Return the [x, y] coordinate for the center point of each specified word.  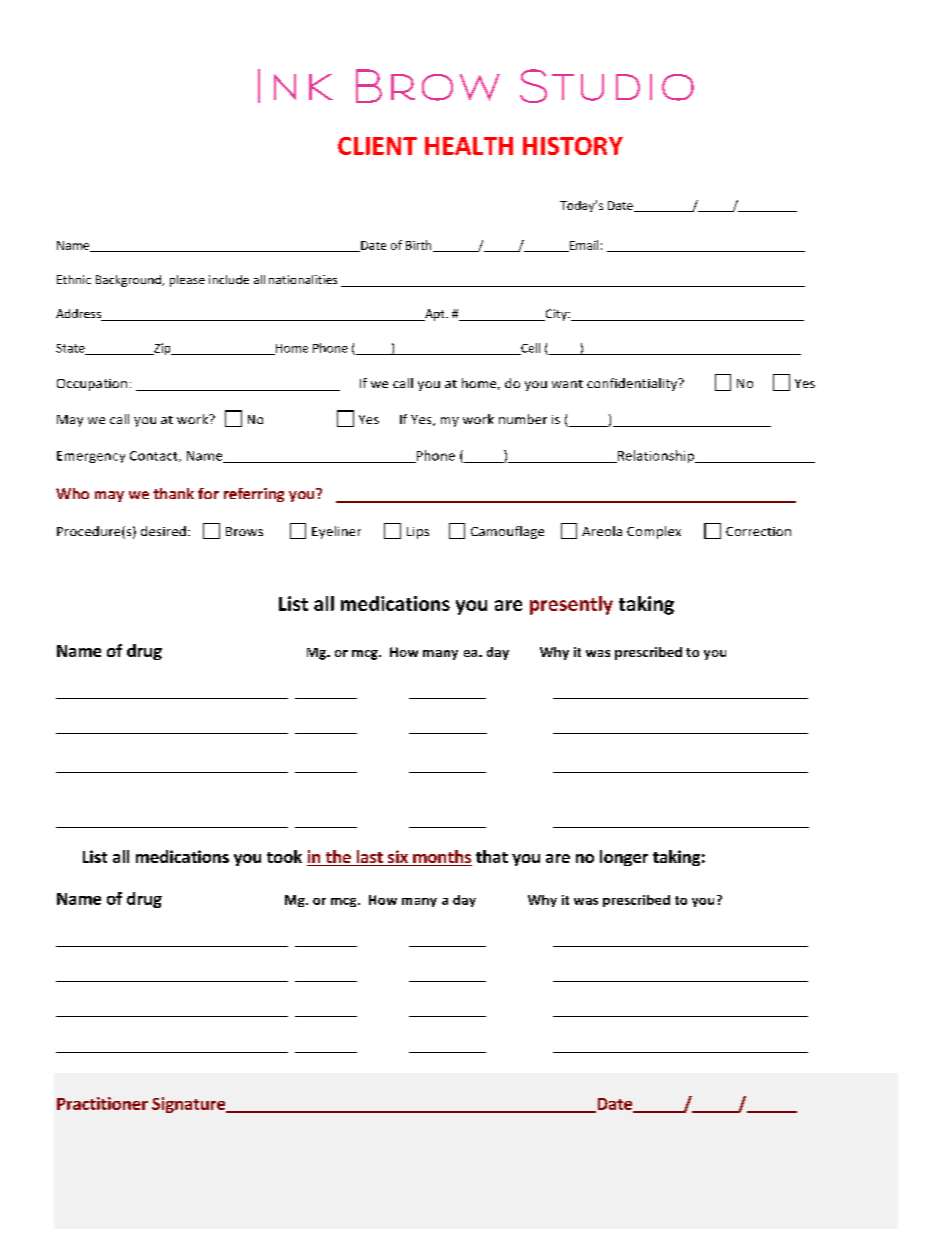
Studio [607, 86]
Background [129, 281]
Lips [418, 533]
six [398, 858]
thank [173, 493]
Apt [435, 315]
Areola [602, 531]
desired [163, 531]
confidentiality [633, 384]
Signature [190, 1105]
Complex [654, 532]
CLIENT [377, 146]
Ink [295, 86]
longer [624, 858]
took [284, 856]
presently [571, 605]
